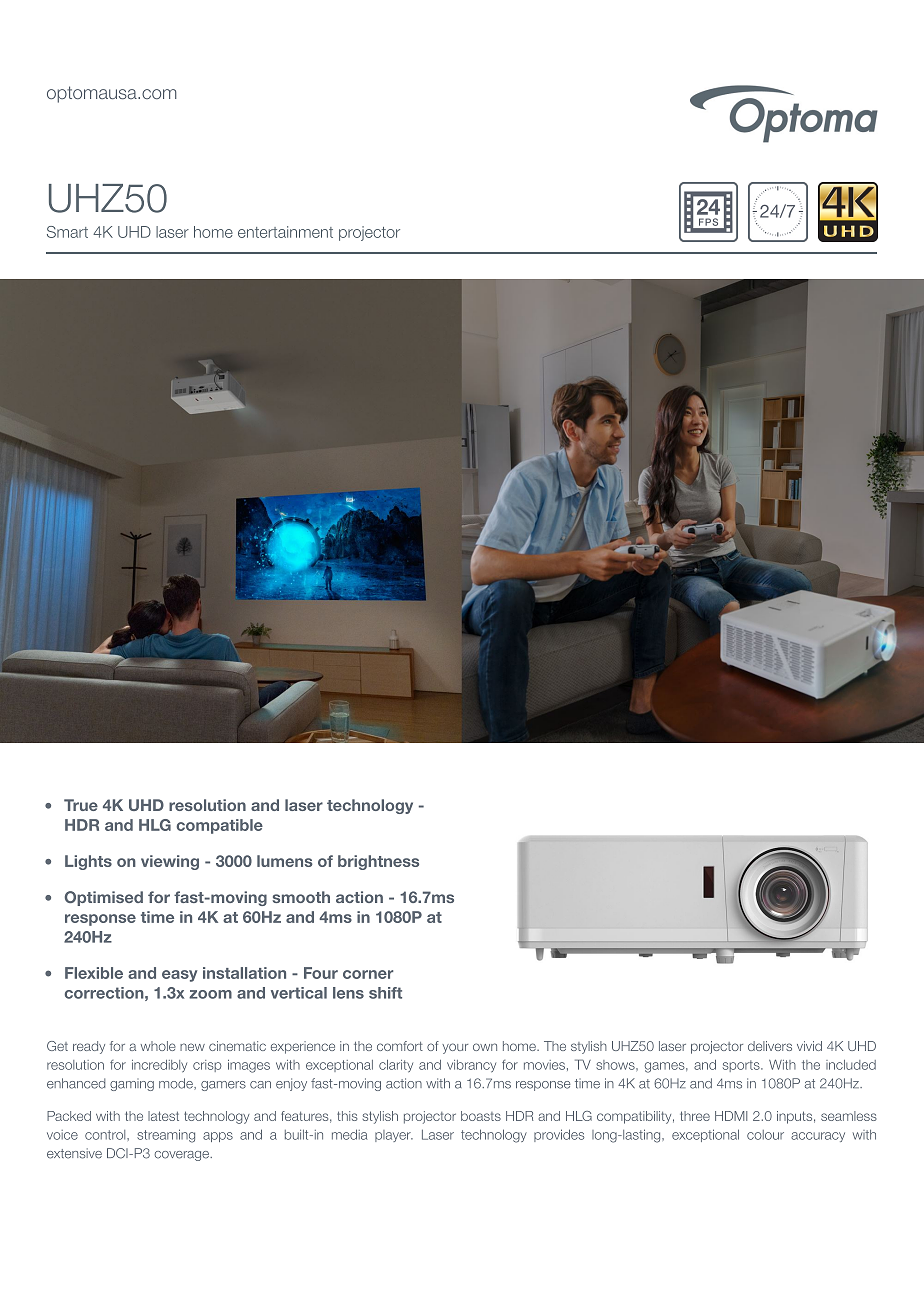 Image resolution: width=924 pixels, height=1308 pixels. I want to click on brightness, so click(378, 862).
